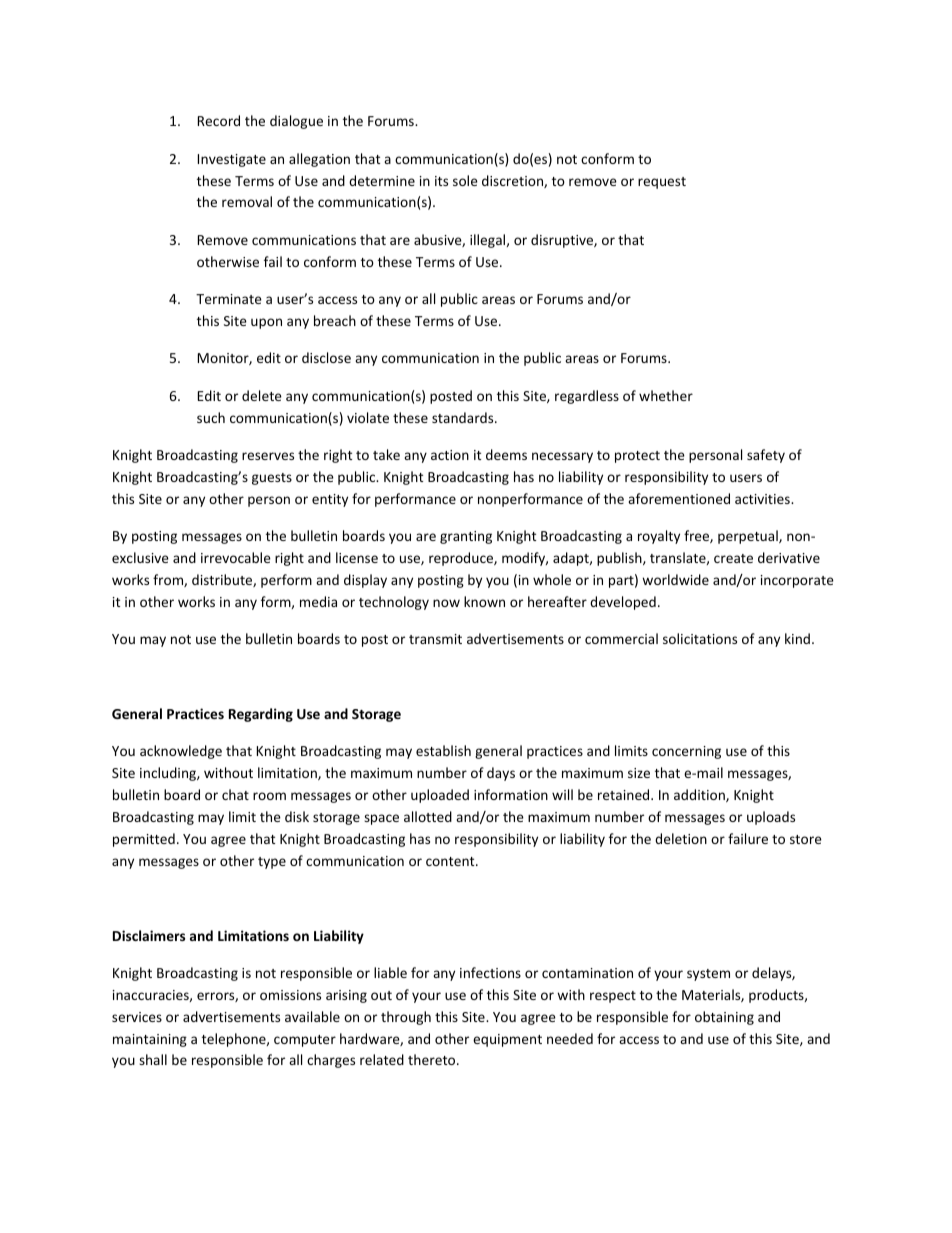  What do you see at coordinates (235, 794) in the screenshot?
I see `chat` at bounding box center [235, 794].
